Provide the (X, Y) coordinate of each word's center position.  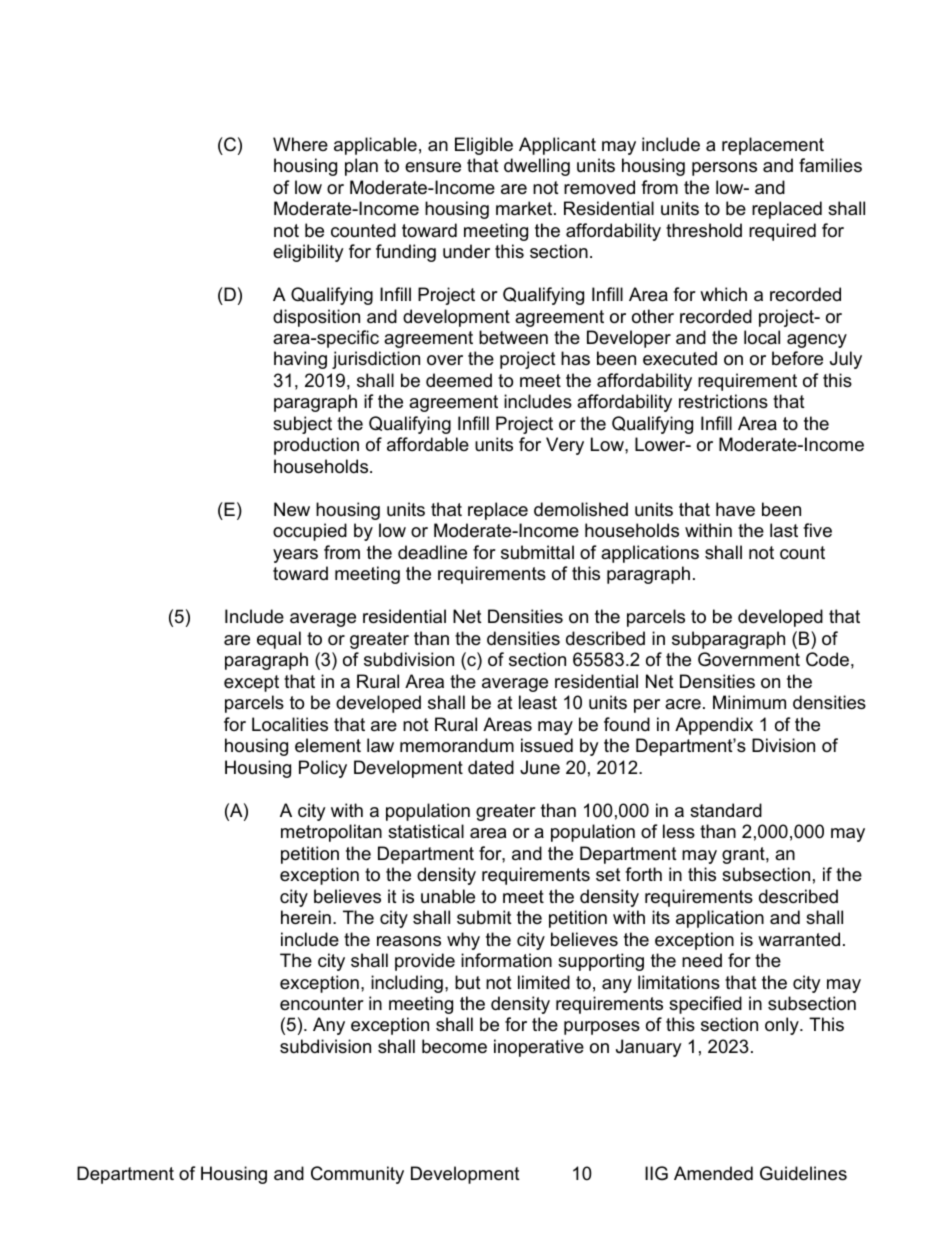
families (830, 165)
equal (279, 640)
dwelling (537, 167)
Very (565, 446)
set (608, 874)
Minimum (749, 702)
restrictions (723, 401)
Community (357, 1175)
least (538, 702)
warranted (799, 939)
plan (361, 167)
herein (306, 917)
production (316, 446)
